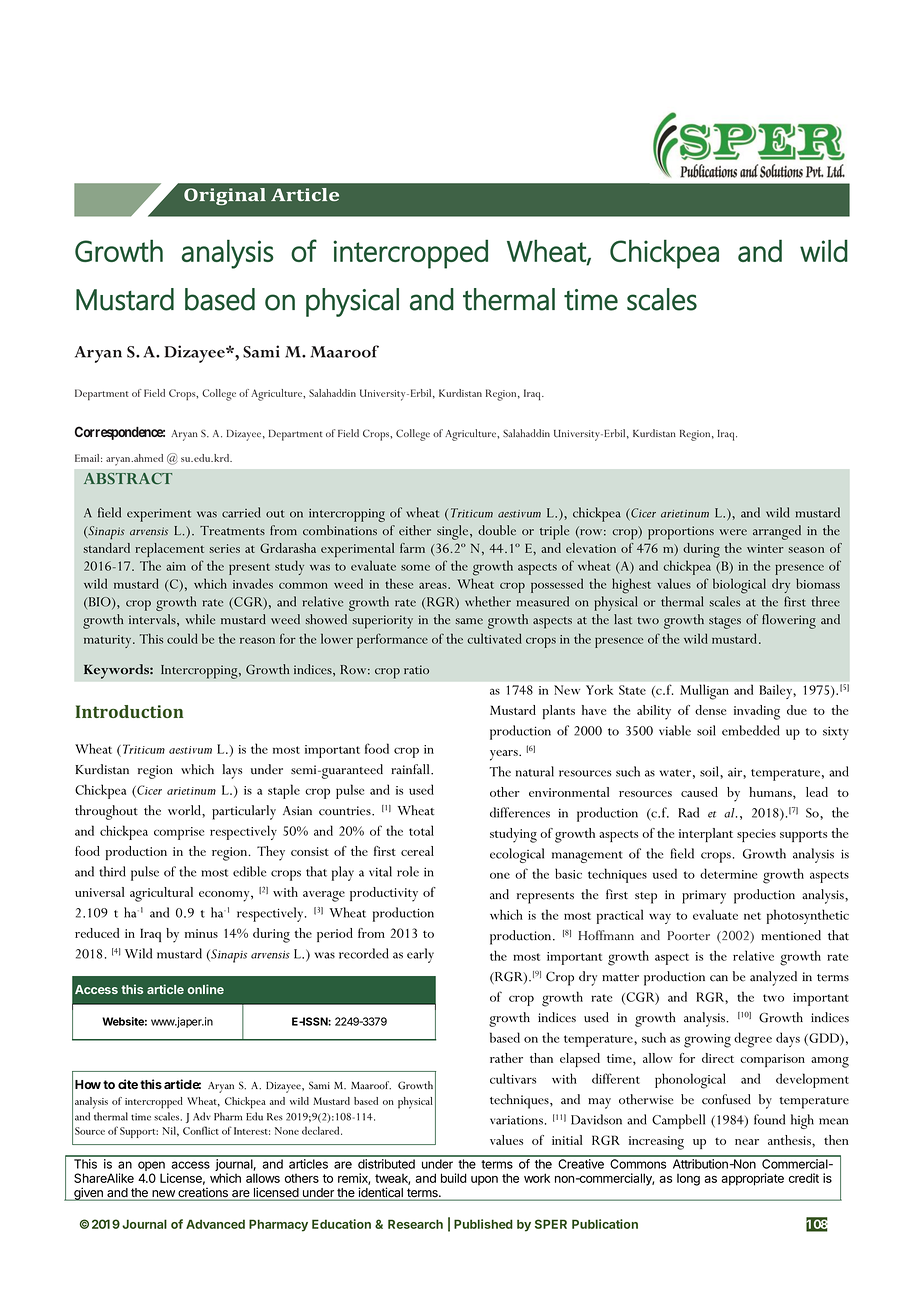  I want to click on early, so click(420, 955).
